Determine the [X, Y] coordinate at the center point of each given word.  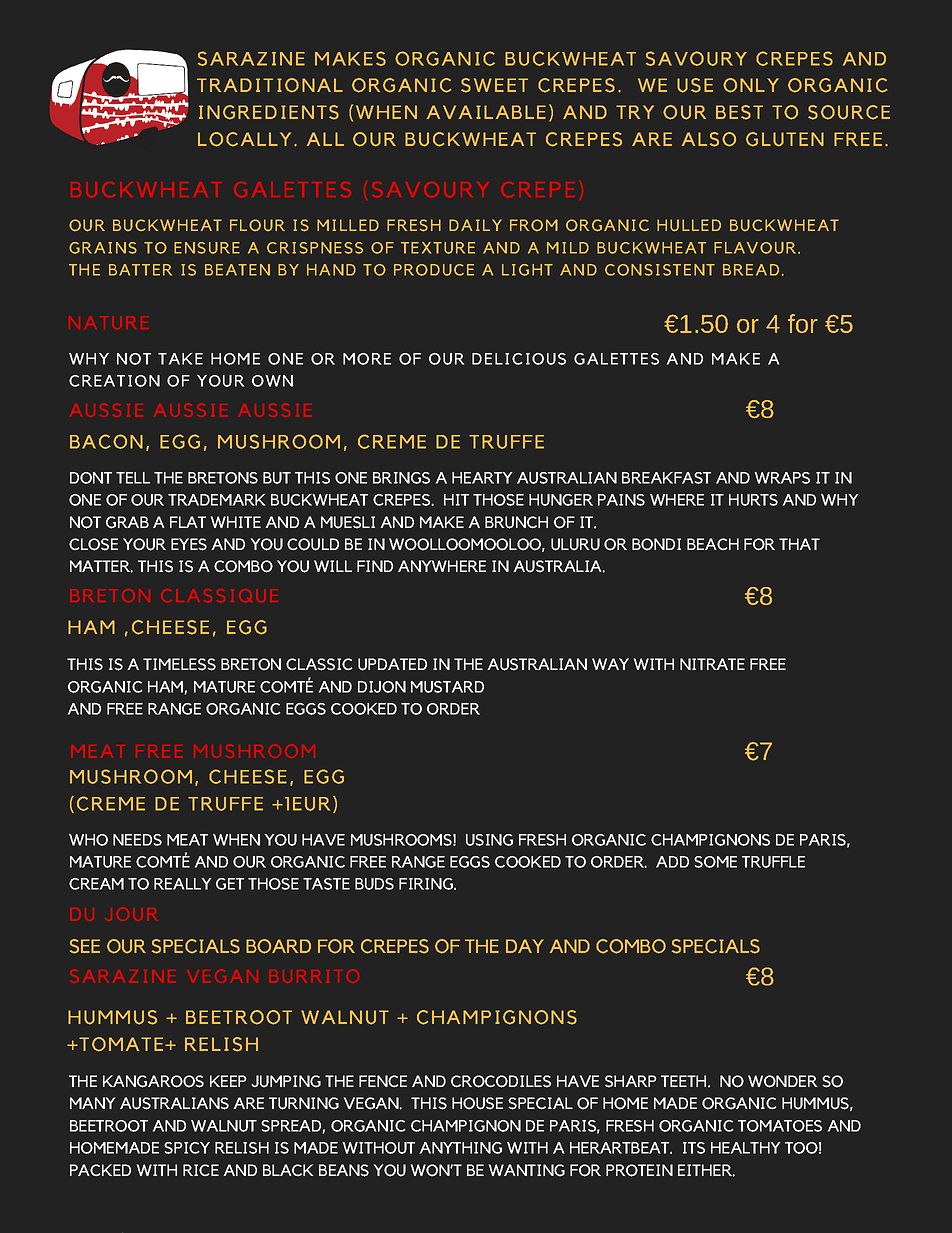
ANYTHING [461, 1148]
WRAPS [782, 478]
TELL [133, 478]
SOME [715, 862]
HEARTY [482, 478]
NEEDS [137, 840]
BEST [739, 112]
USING [489, 840]
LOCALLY [244, 139]
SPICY [187, 1148]
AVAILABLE [486, 112]
